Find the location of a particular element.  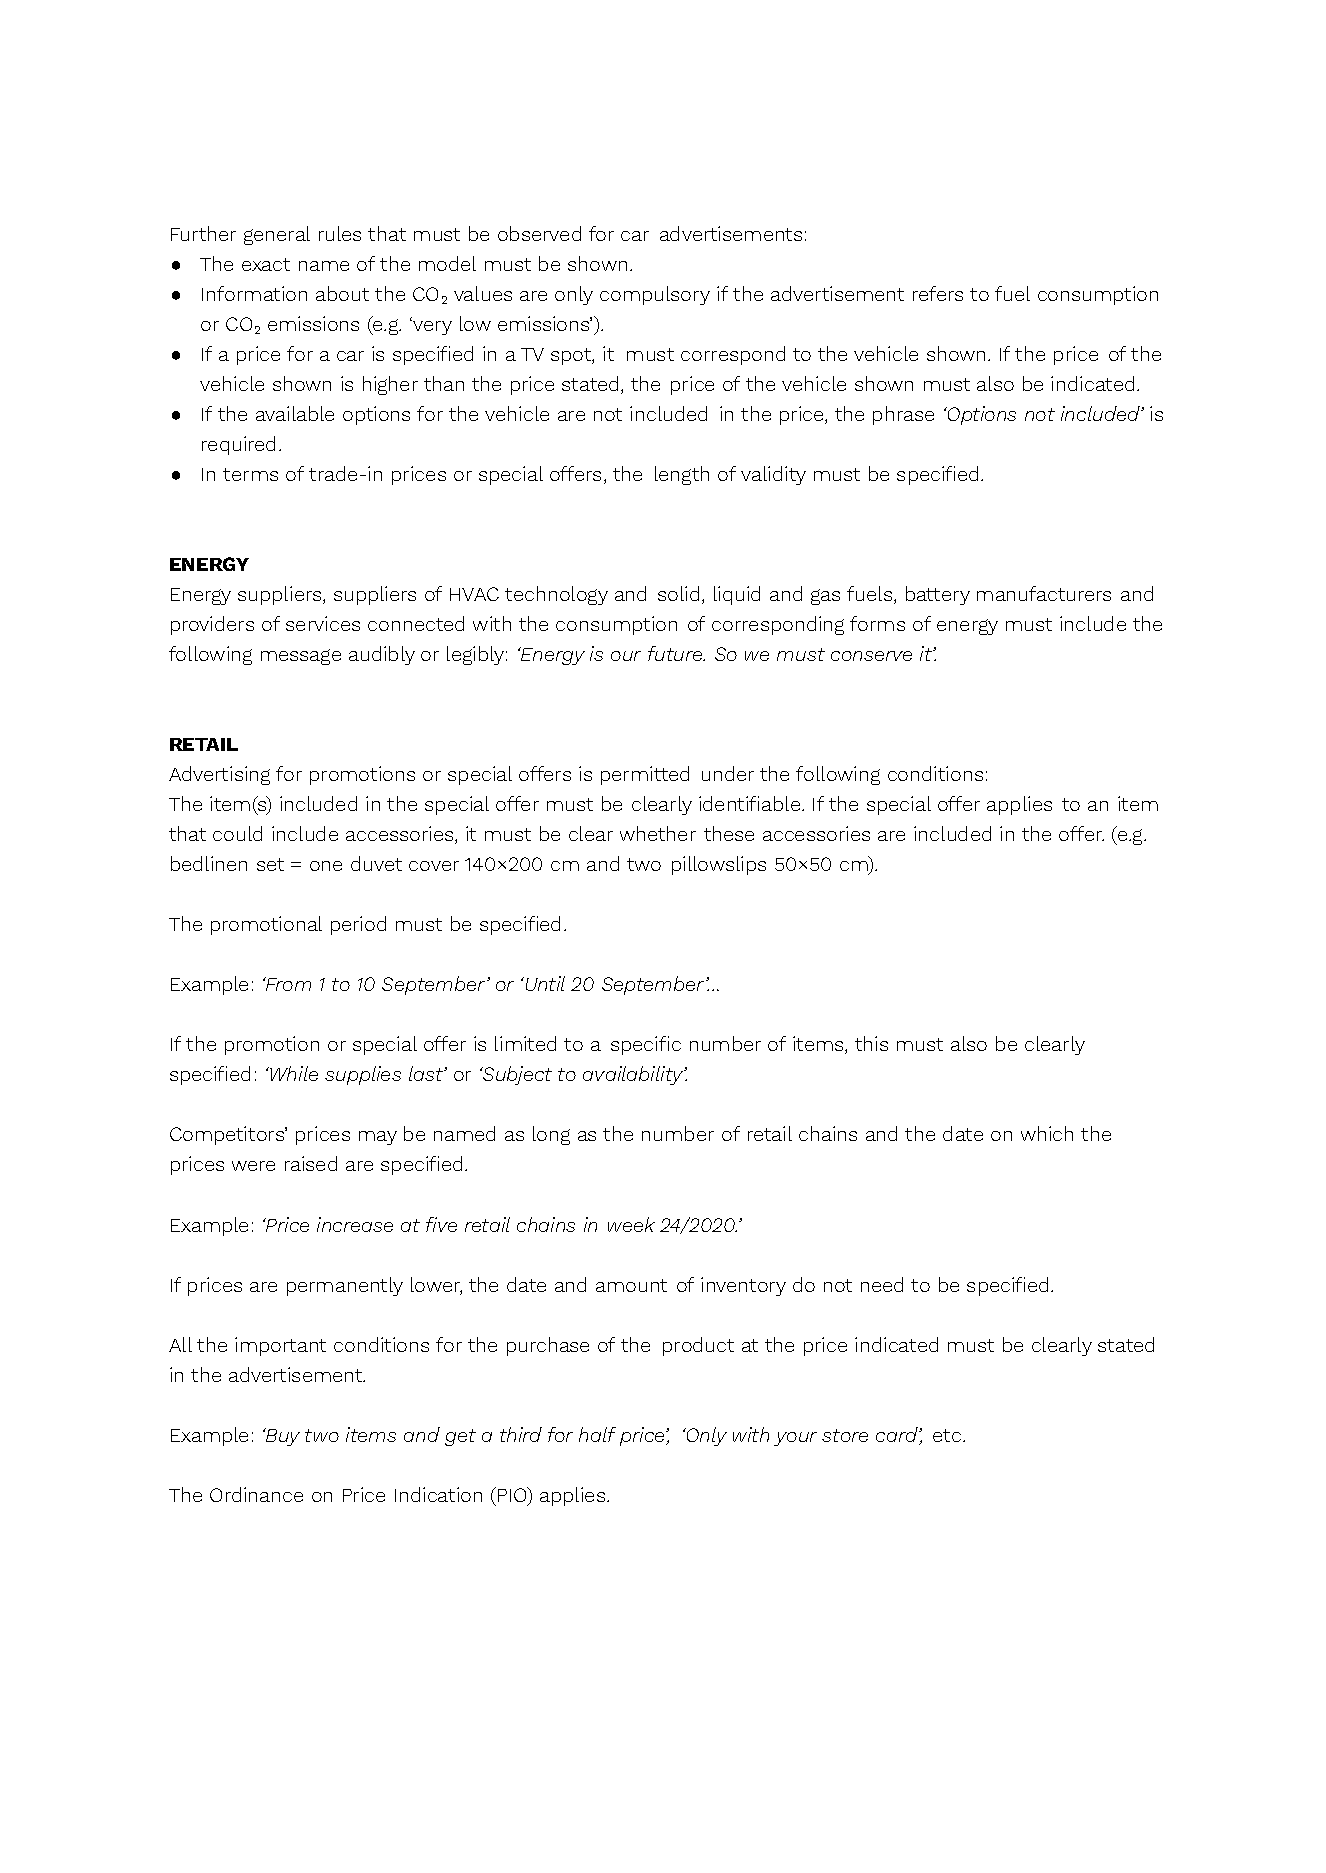

Until is located at coordinates (544, 983).
